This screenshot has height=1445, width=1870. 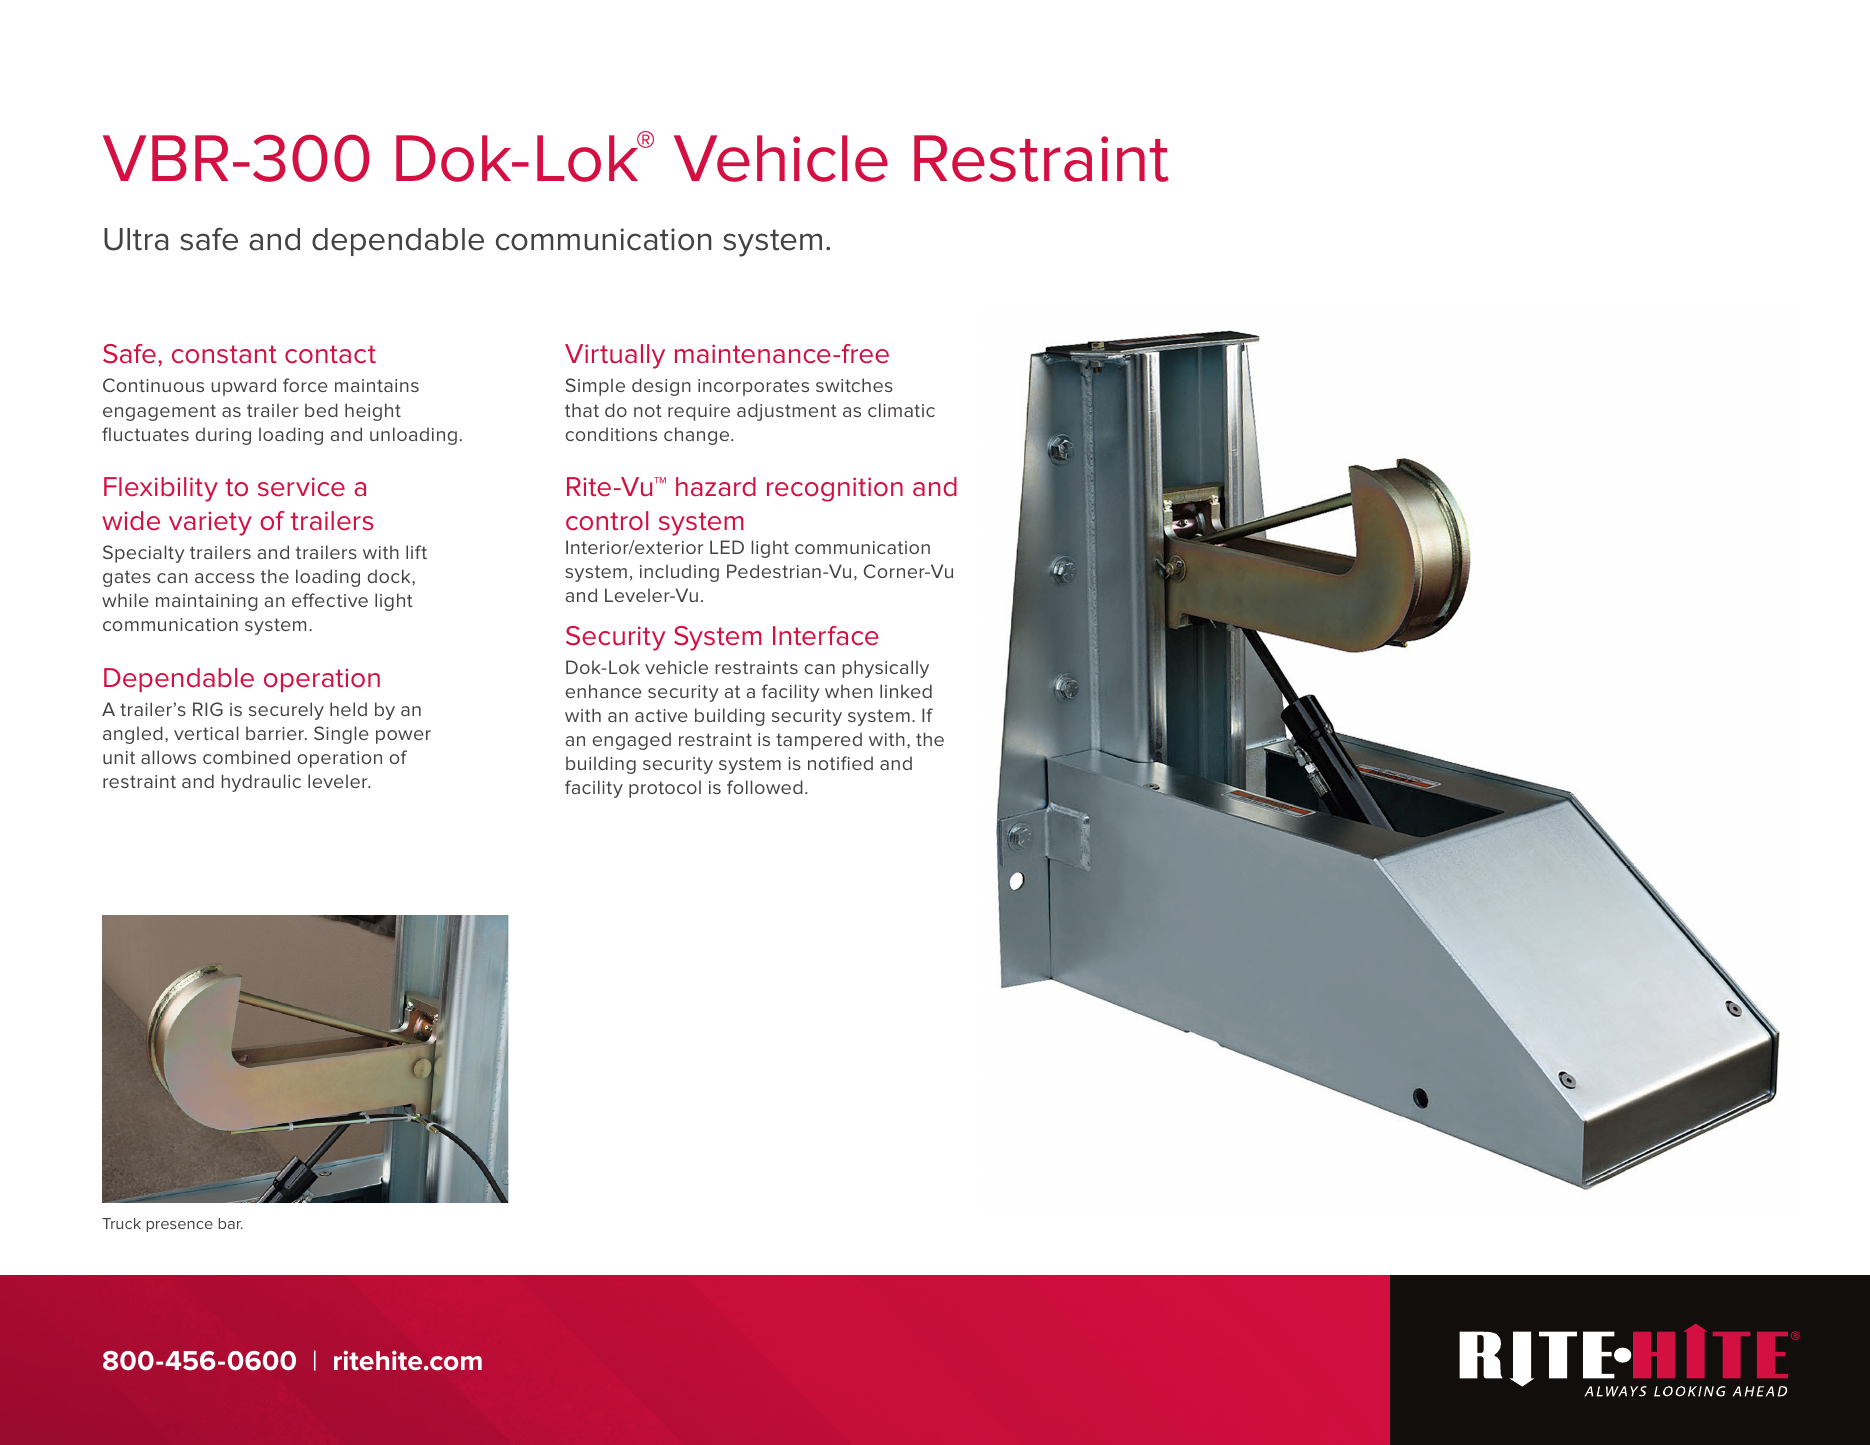 I want to click on recognition, so click(x=835, y=489).
